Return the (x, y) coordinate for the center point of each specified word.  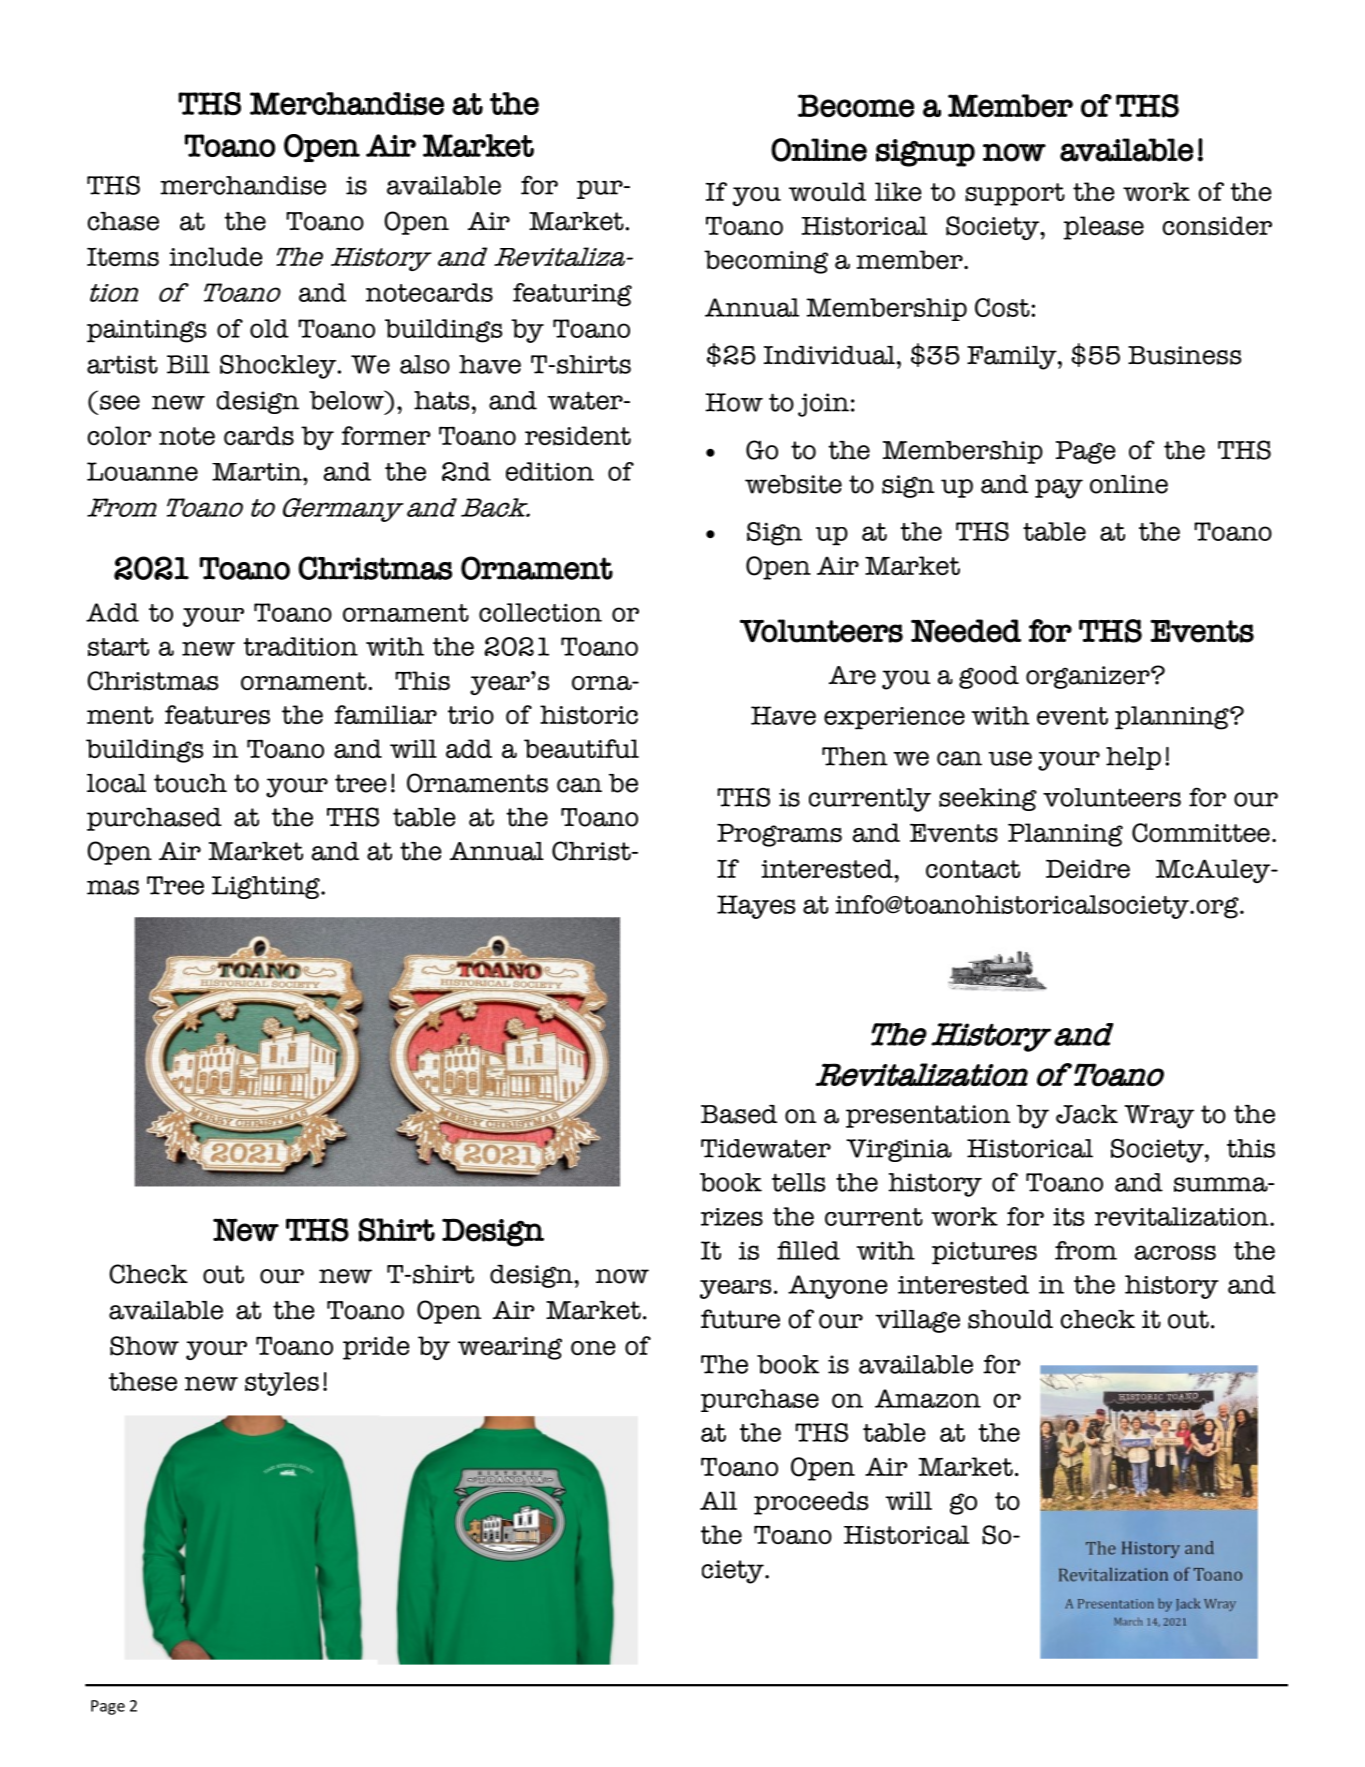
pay (1059, 489)
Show (144, 1346)
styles (282, 1384)
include (215, 256)
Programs (779, 835)
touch (190, 783)
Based (739, 1114)
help (1133, 758)
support (1015, 194)
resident (578, 436)
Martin (258, 472)
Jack (1087, 1114)
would (827, 191)
